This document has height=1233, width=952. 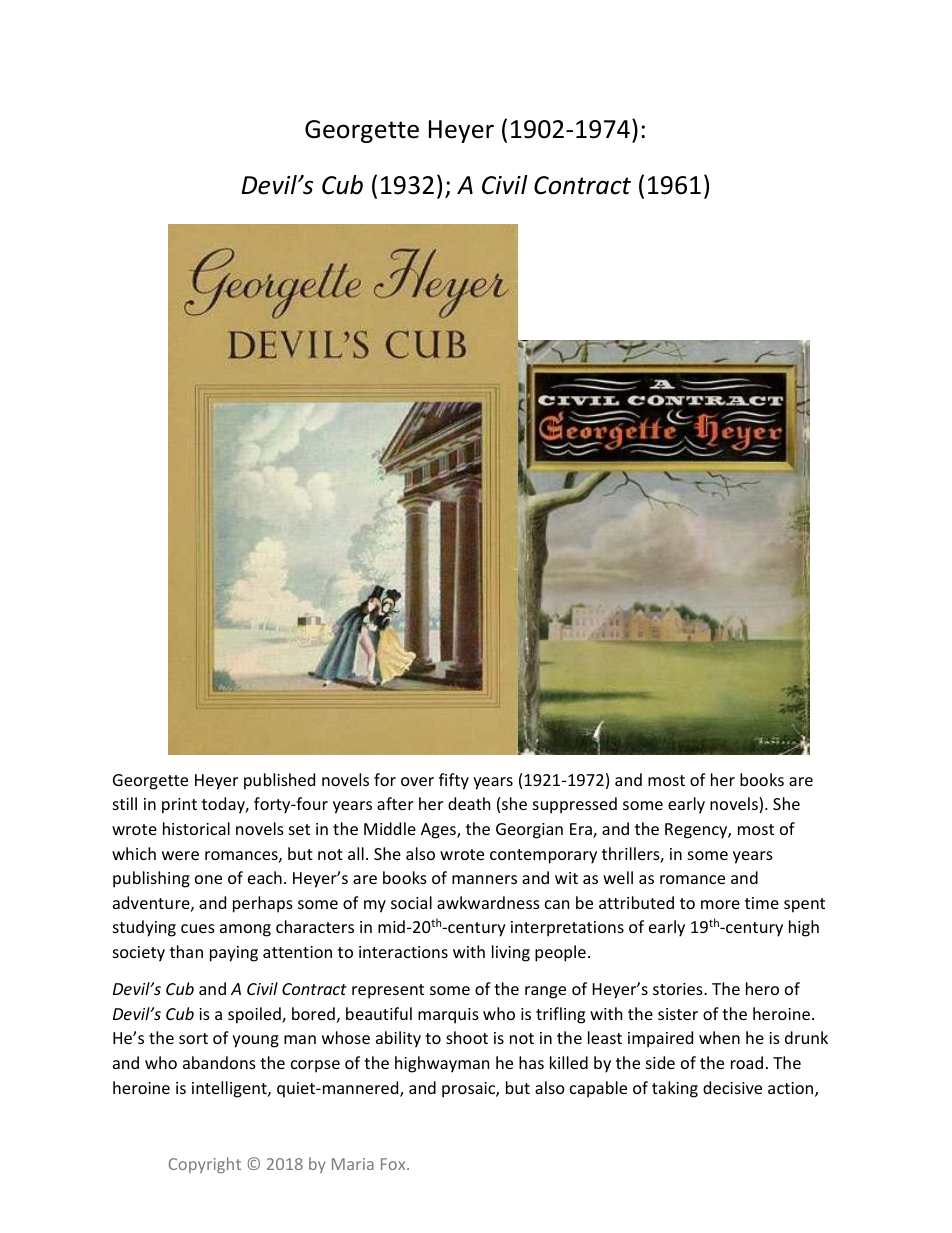 I want to click on shoot, so click(x=467, y=1037).
